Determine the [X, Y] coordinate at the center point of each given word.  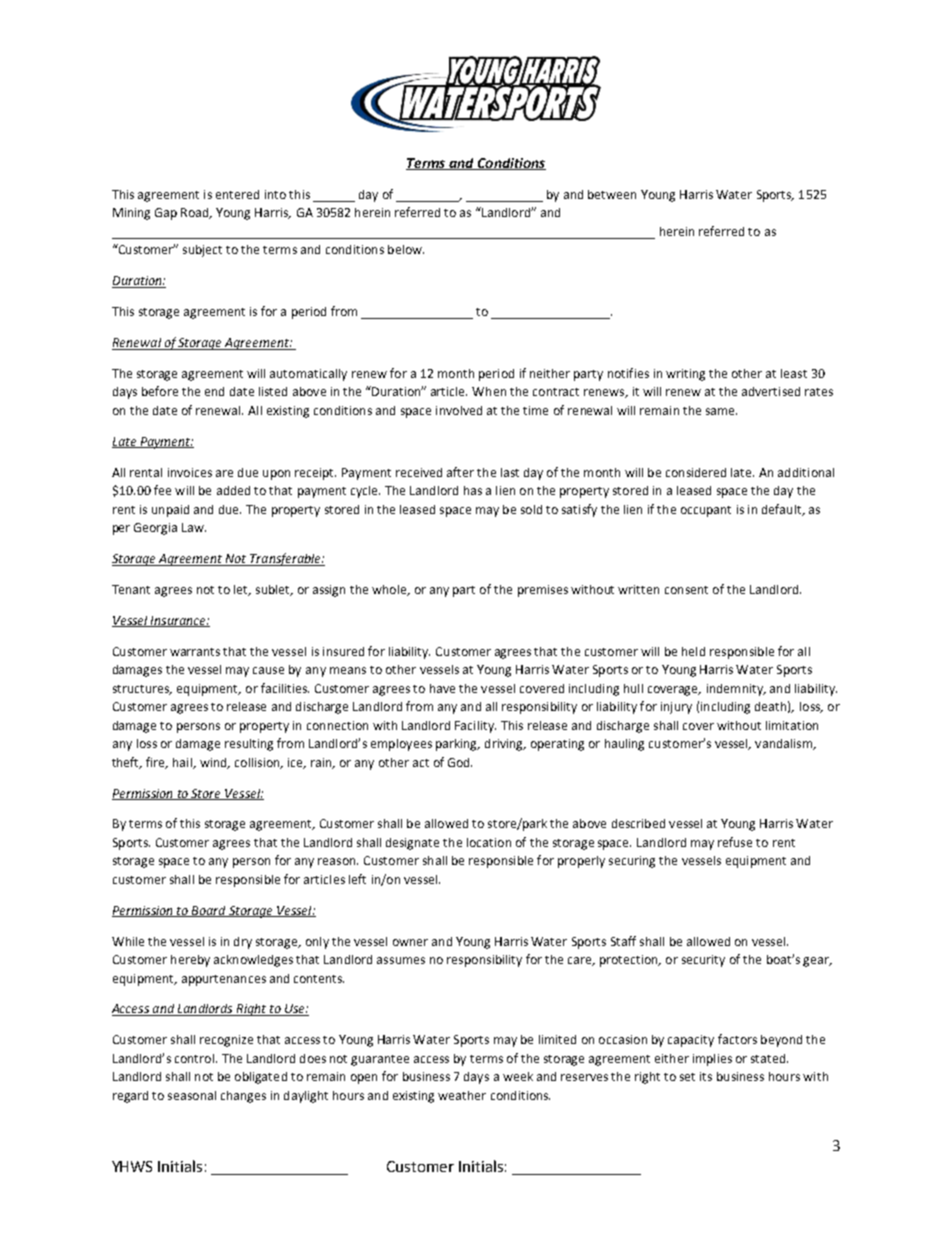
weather [462, 1095]
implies [712, 1060]
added [233, 490]
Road [196, 213]
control [194, 1058]
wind [214, 763]
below [406, 249]
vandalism [784, 744]
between [612, 194]
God [460, 762]
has [473, 490]
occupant [706, 511]
